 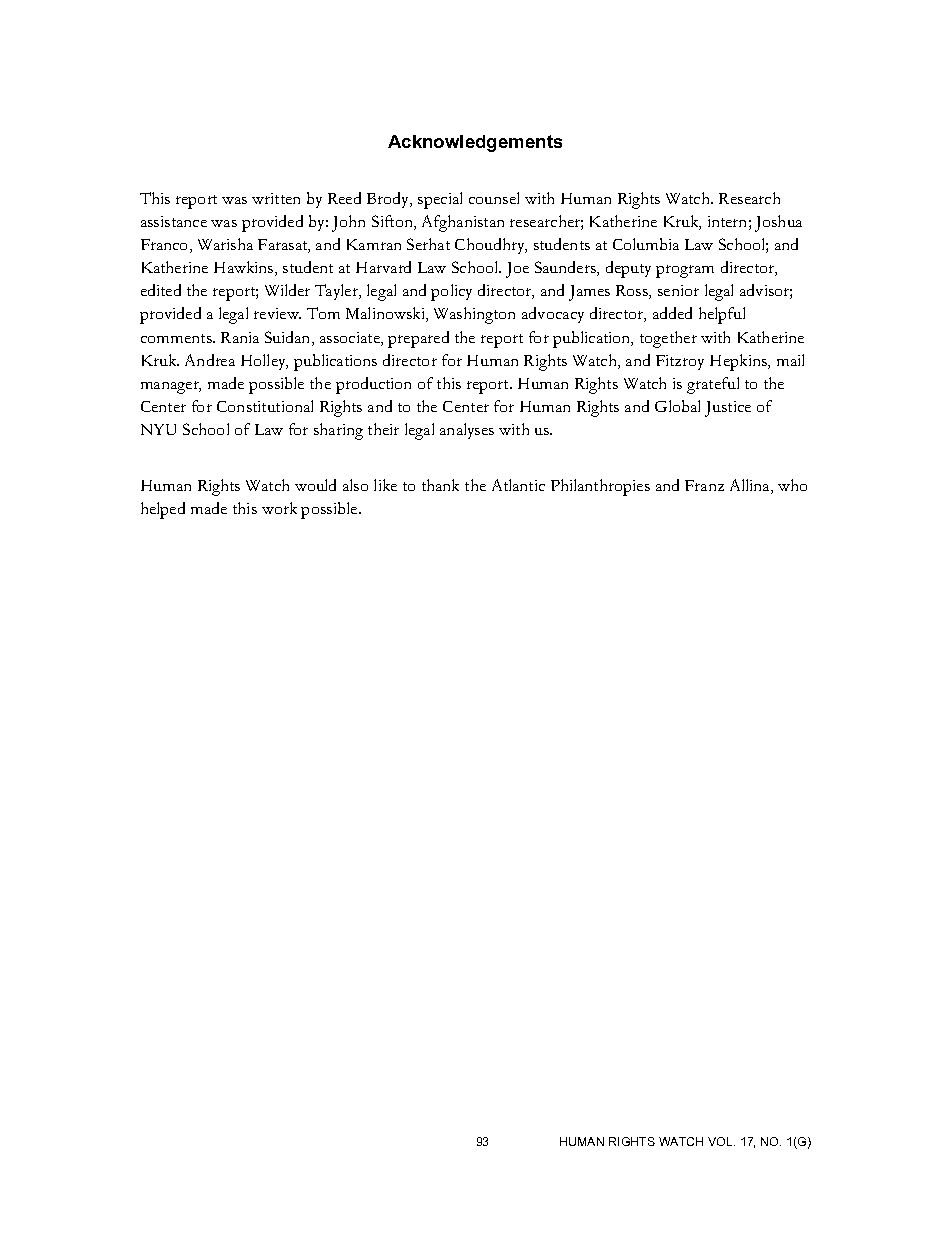 I want to click on counsel, so click(x=494, y=198).
